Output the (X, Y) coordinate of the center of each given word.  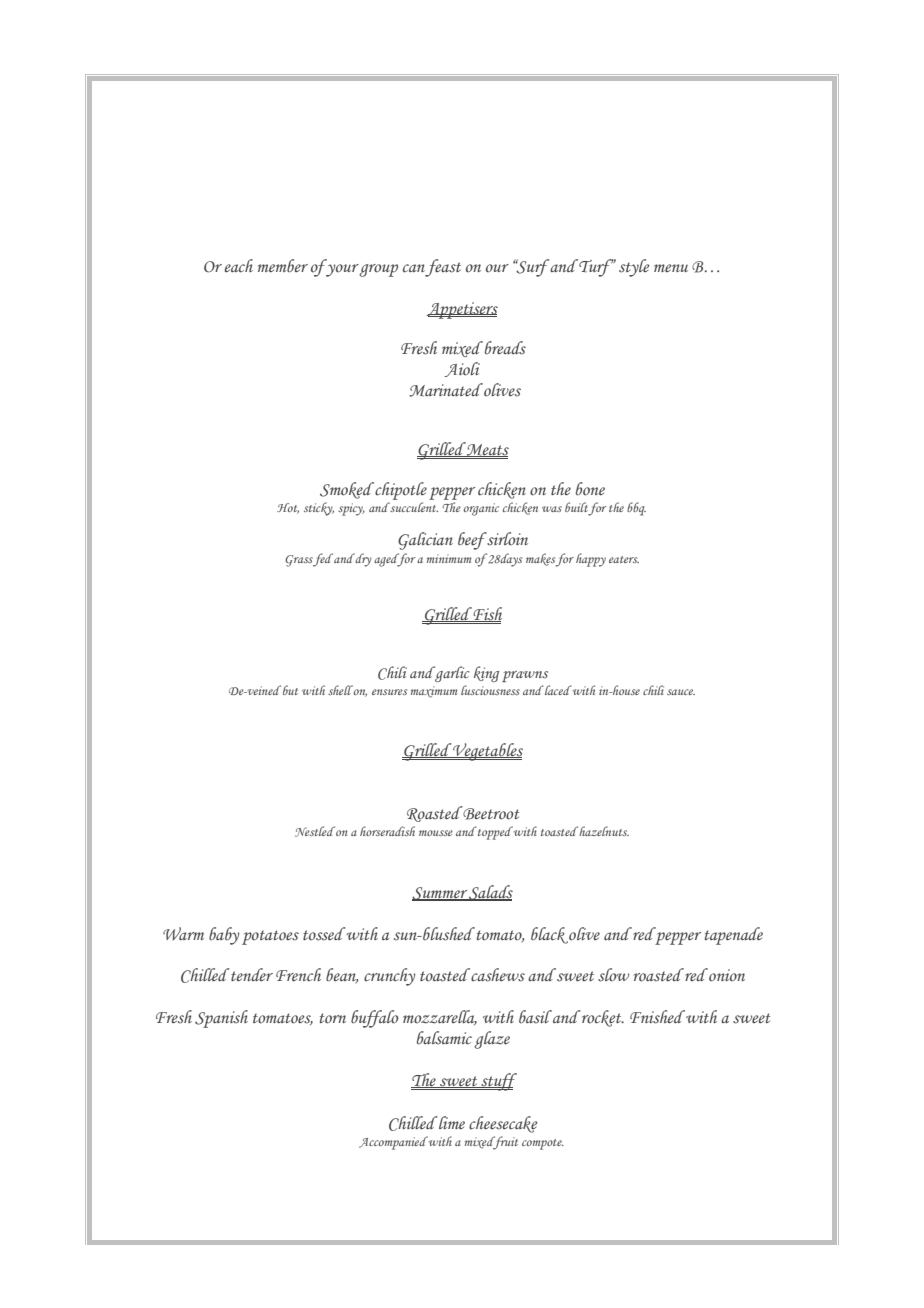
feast (443, 268)
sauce (681, 692)
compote (543, 1144)
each (239, 266)
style (634, 268)
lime (451, 1123)
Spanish (221, 1019)
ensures (389, 692)
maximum (433, 692)
